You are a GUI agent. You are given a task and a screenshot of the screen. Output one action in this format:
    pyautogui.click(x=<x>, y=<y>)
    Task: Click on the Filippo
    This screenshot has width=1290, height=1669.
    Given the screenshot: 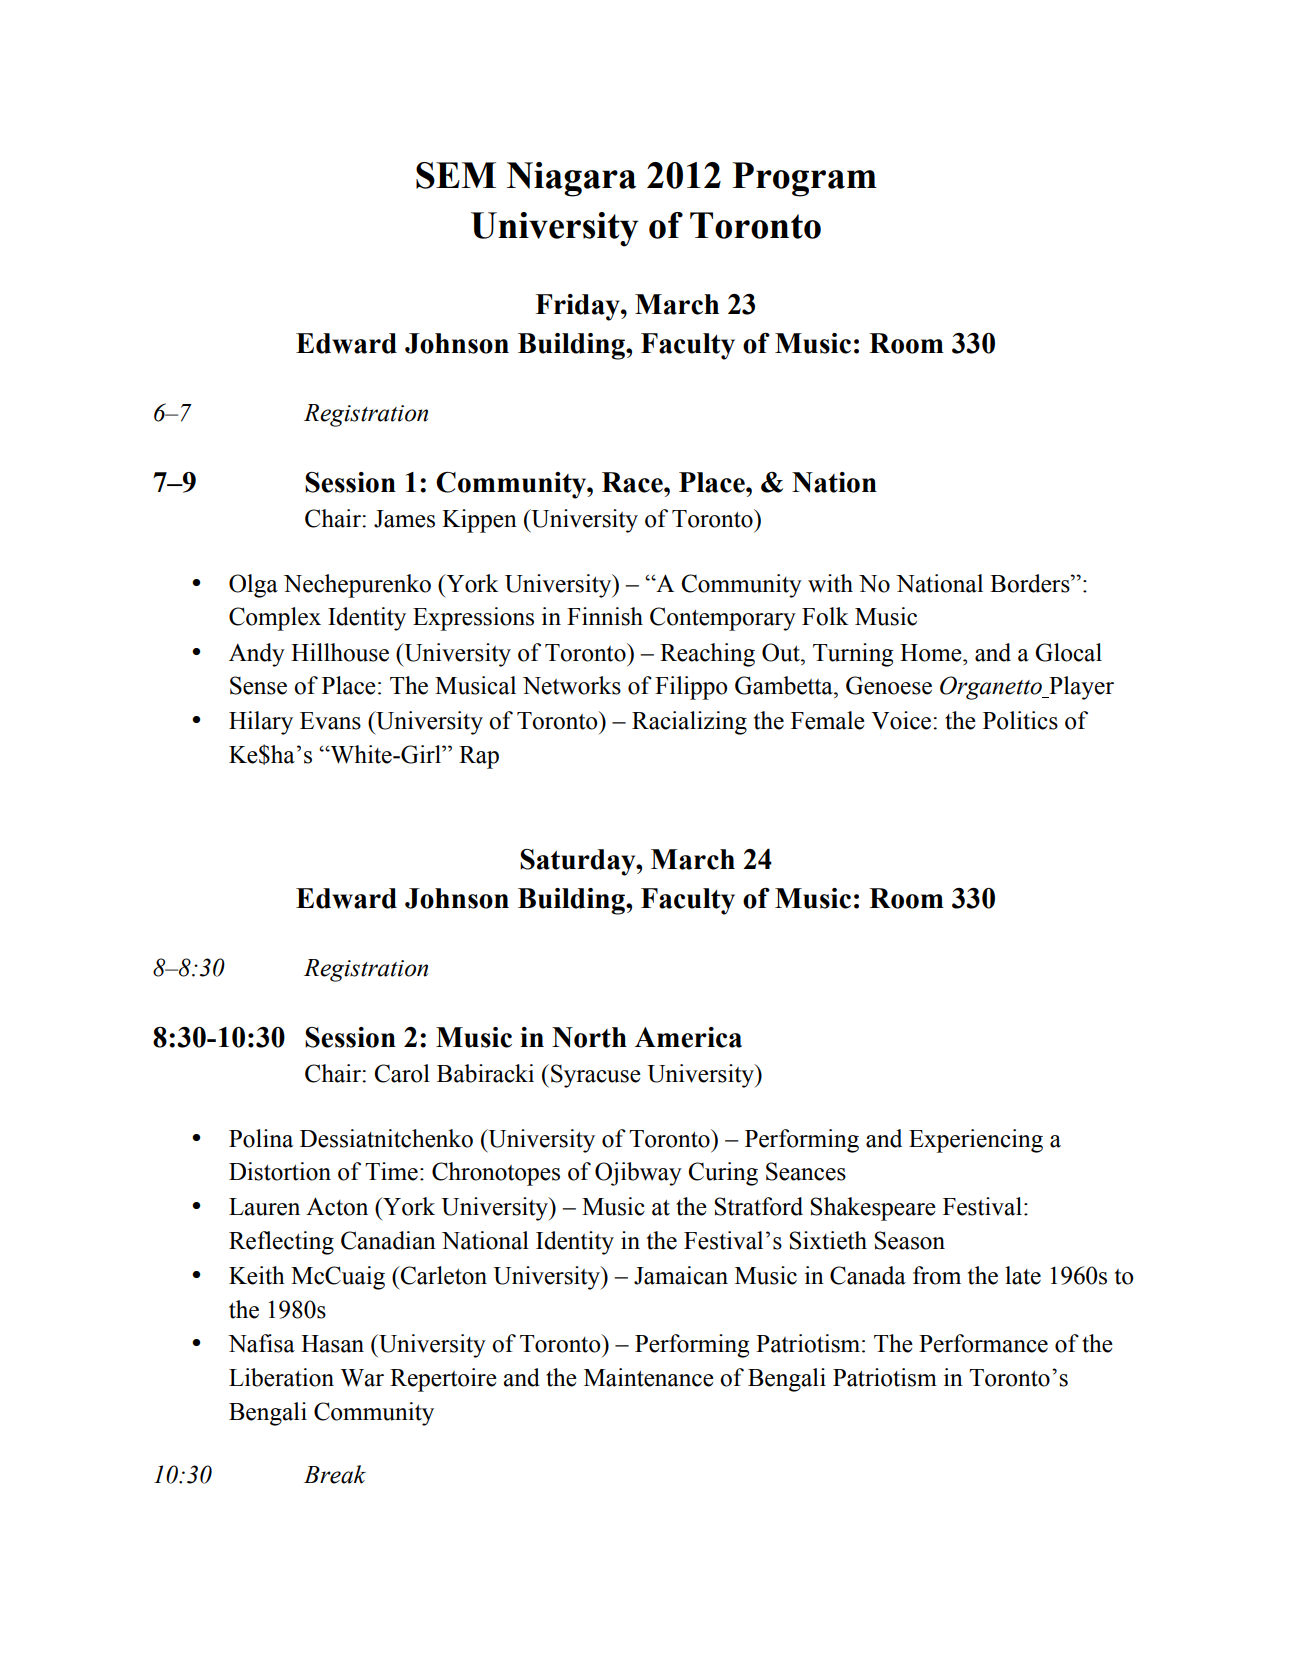 What is the action you would take?
    pyautogui.click(x=691, y=688)
